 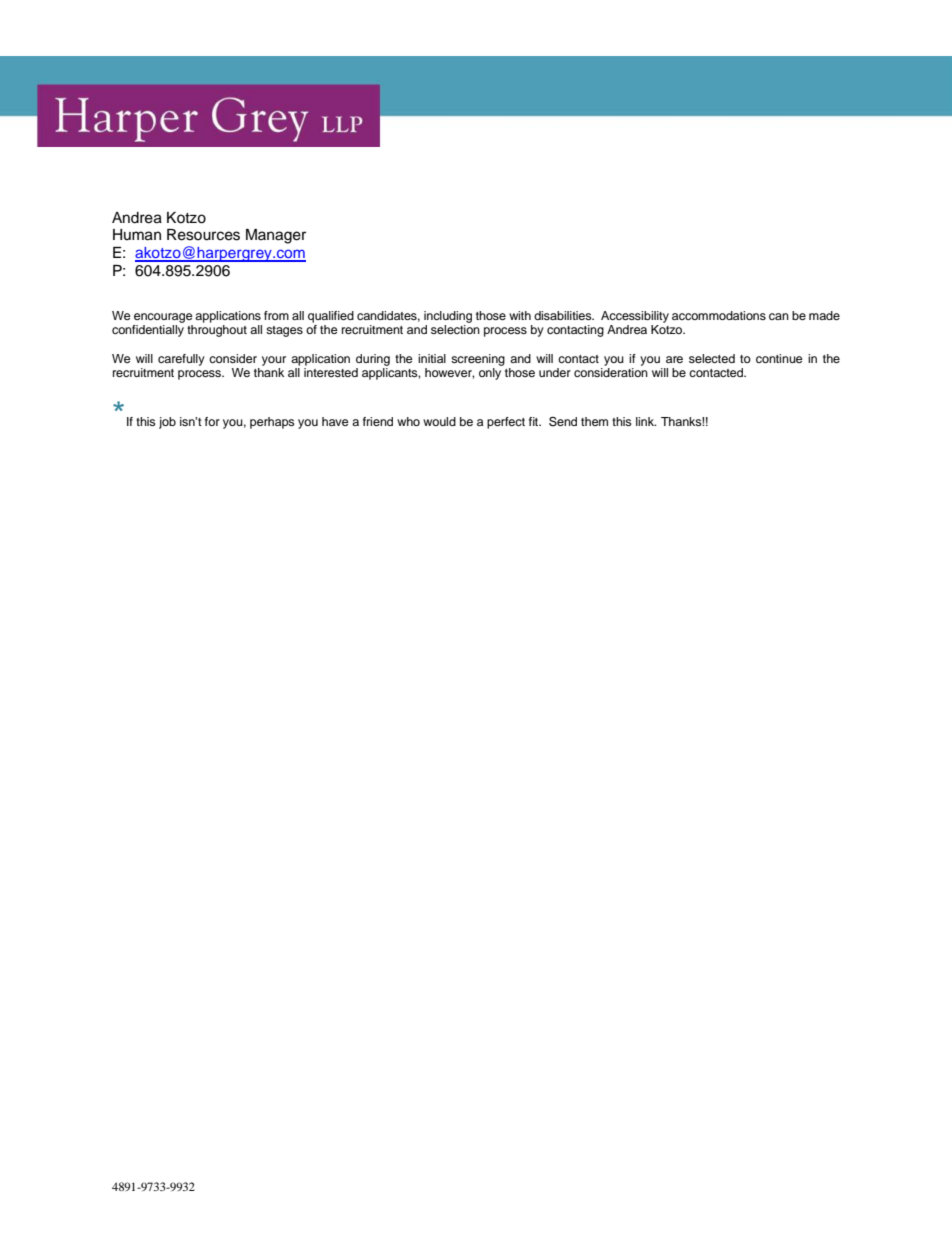 I want to click on for, so click(x=212, y=421).
